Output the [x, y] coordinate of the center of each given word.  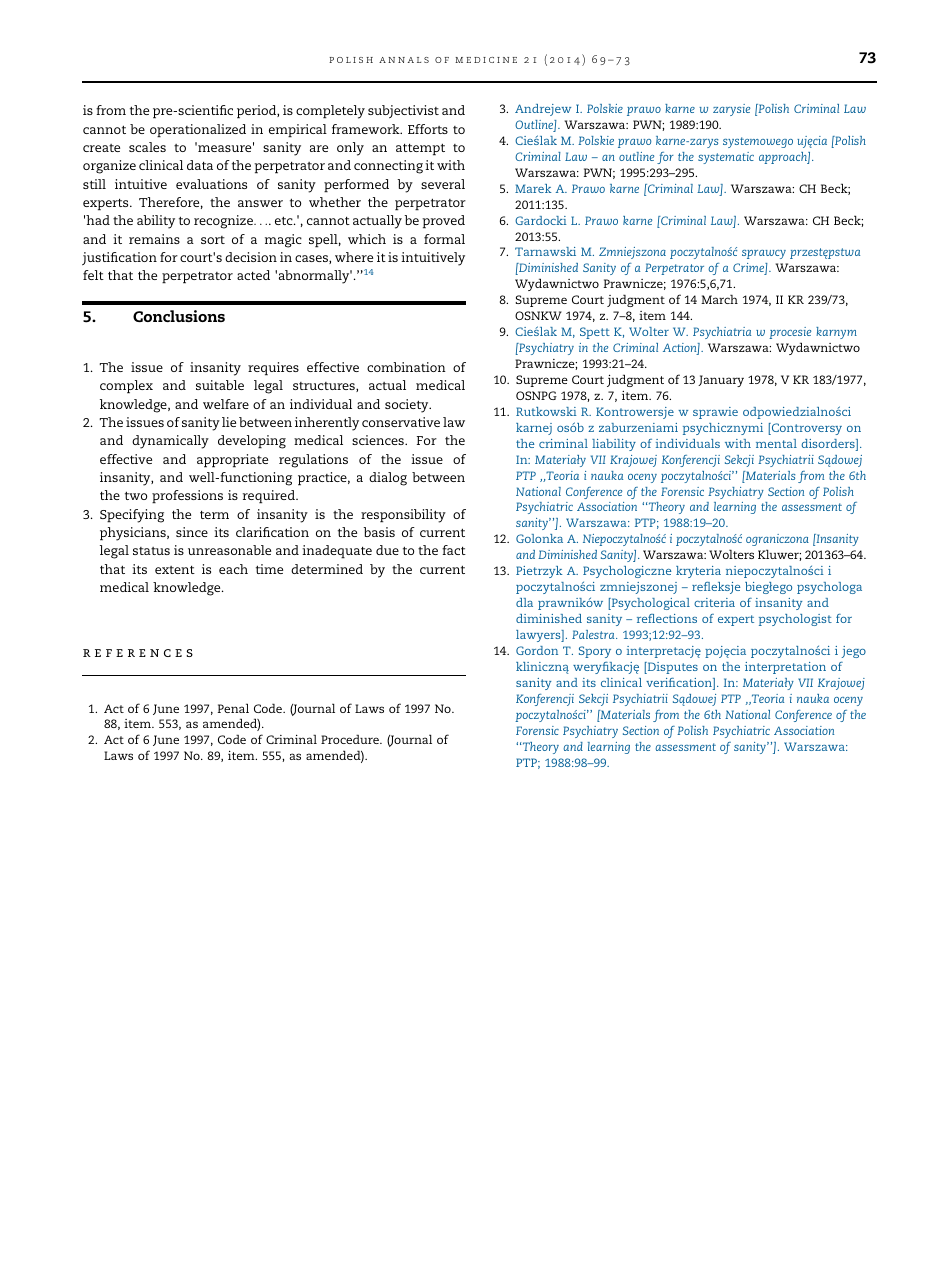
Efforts [428, 129]
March [719, 299]
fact [454, 550]
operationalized [198, 131]
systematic [726, 158]
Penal [233, 708]
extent [175, 569]
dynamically [170, 442]
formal [444, 239]
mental [776, 443]
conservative [401, 422]
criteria [714, 602]
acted [253, 275]
